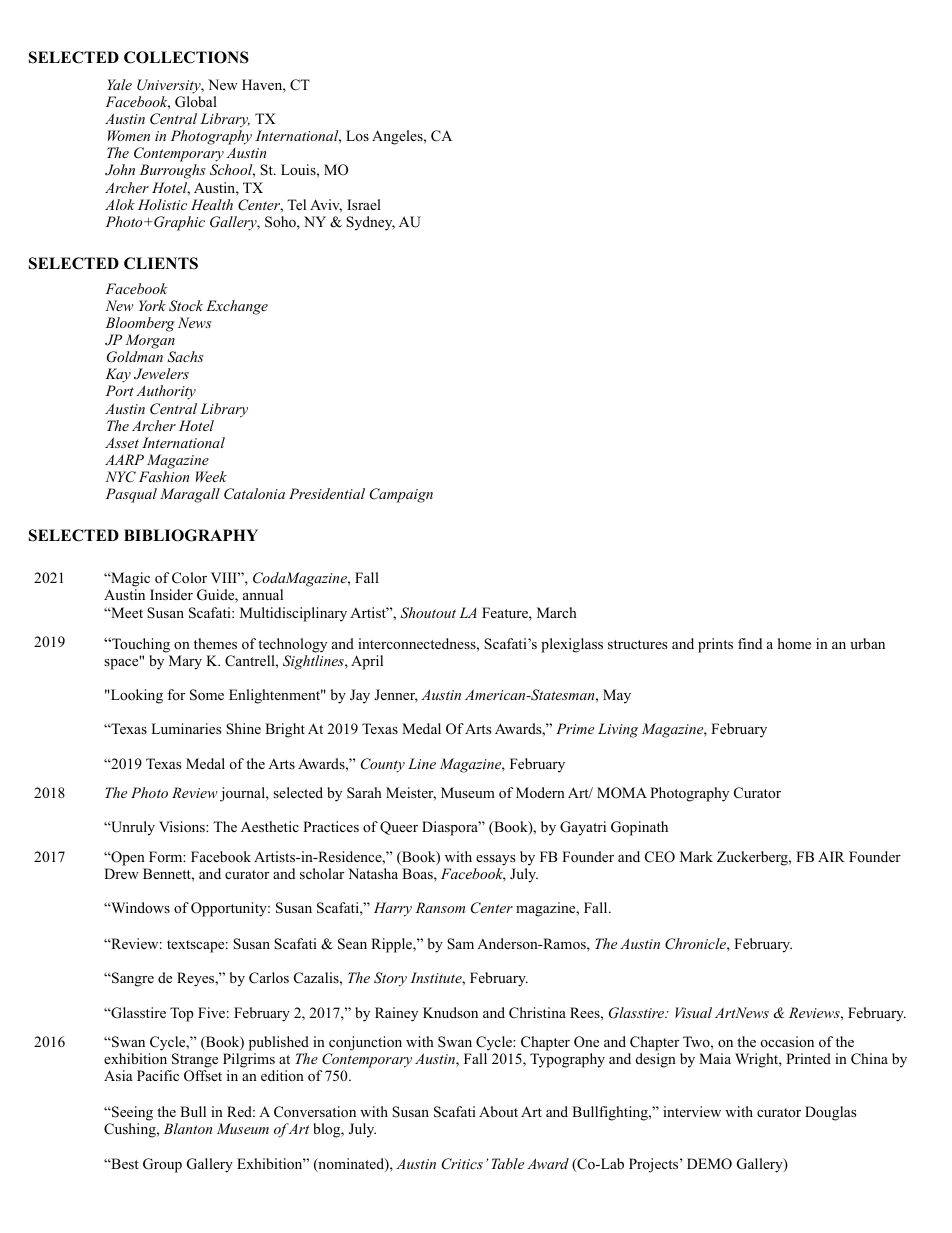 The image size is (952, 1233). What do you see at coordinates (401, 495) in the screenshot?
I see `Campaign` at bounding box center [401, 495].
